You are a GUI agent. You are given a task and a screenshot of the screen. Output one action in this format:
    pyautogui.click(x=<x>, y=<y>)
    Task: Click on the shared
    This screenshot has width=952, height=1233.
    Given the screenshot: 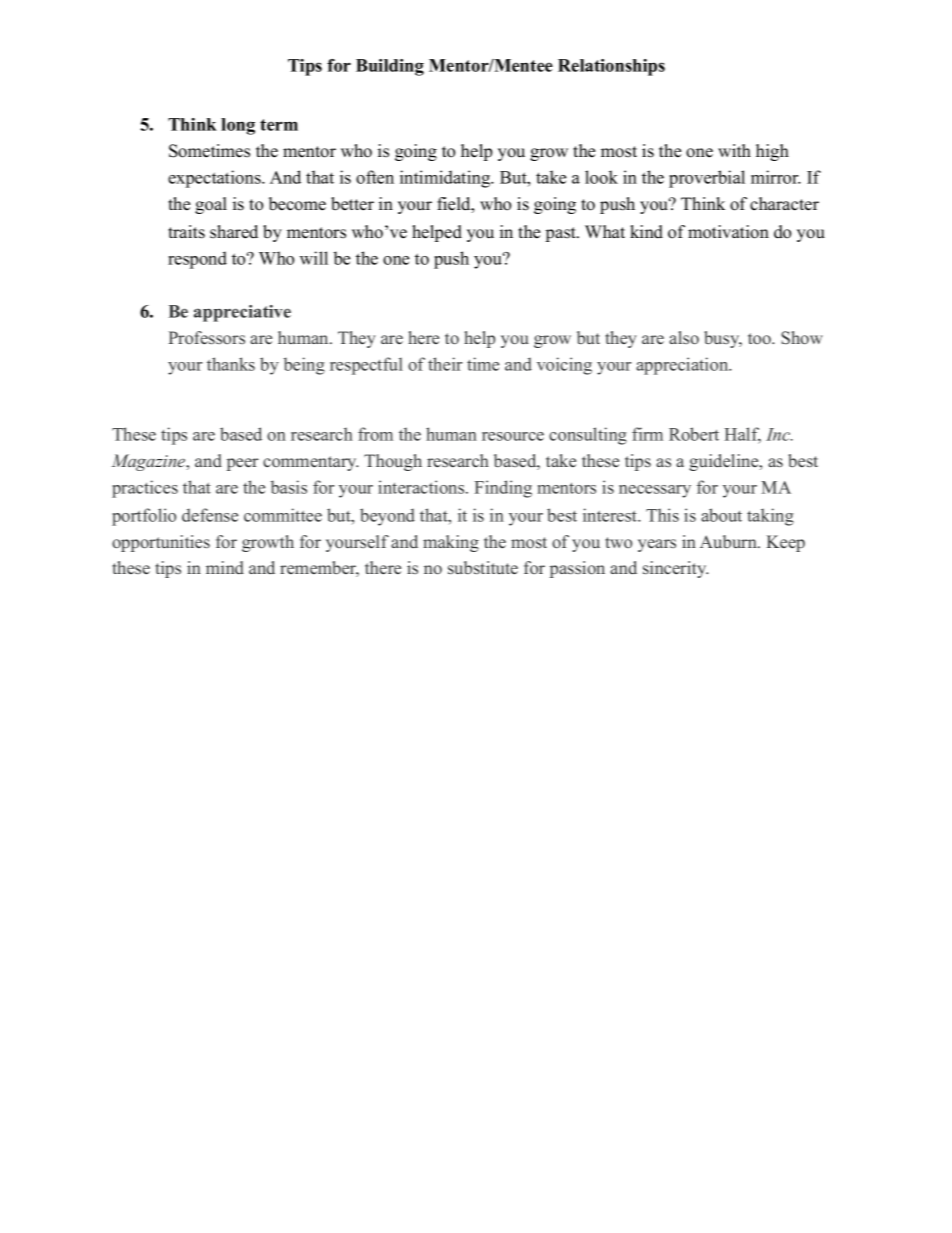 What is the action you would take?
    pyautogui.click(x=234, y=232)
